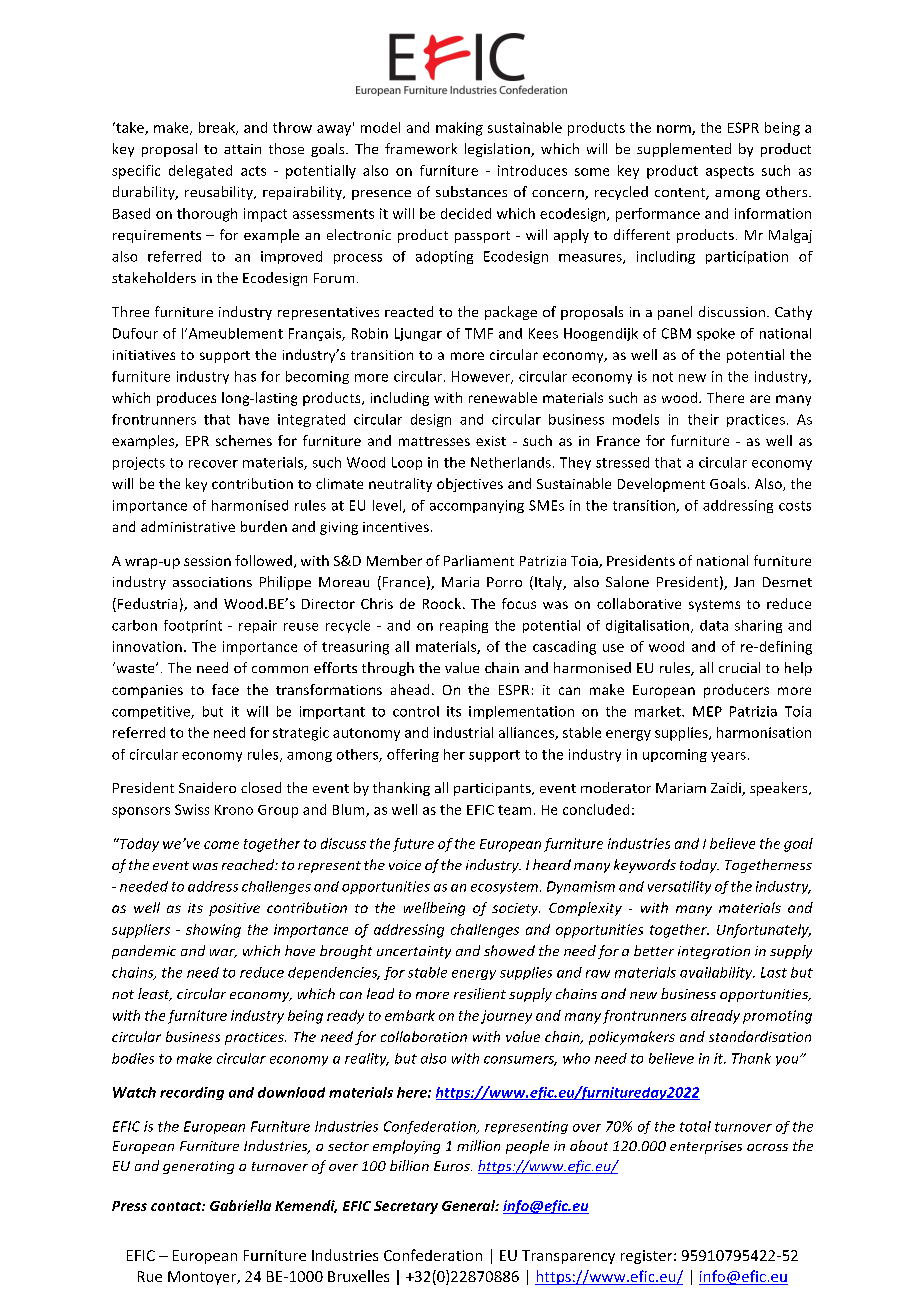 The height and width of the screenshot is (1308, 924). I want to click on substances, so click(471, 191).
